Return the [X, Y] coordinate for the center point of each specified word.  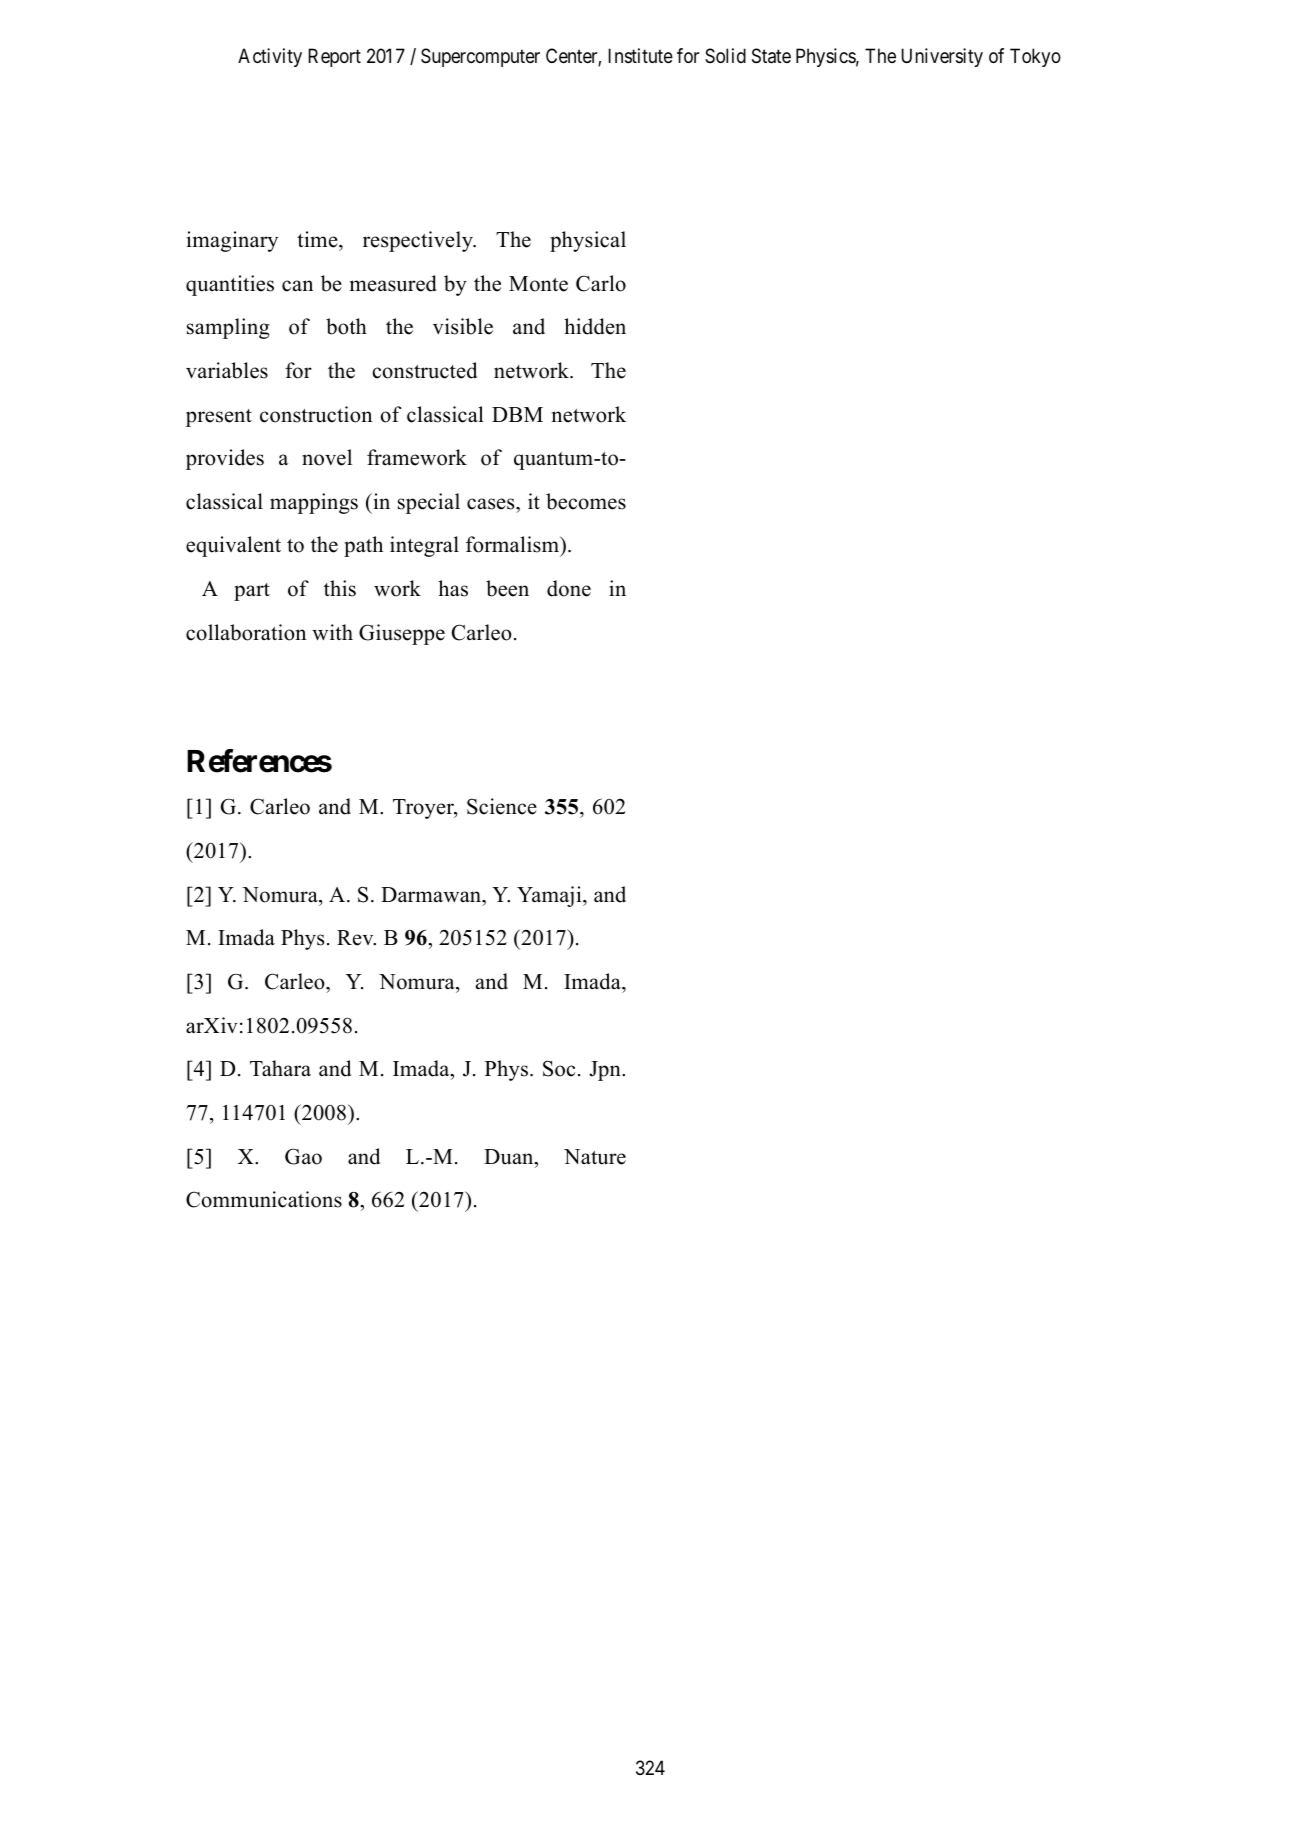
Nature [595, 1157]
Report [334, 57]
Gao [303, 1156]
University [942, 57]
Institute [640, 56]
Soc [559, 1068]
